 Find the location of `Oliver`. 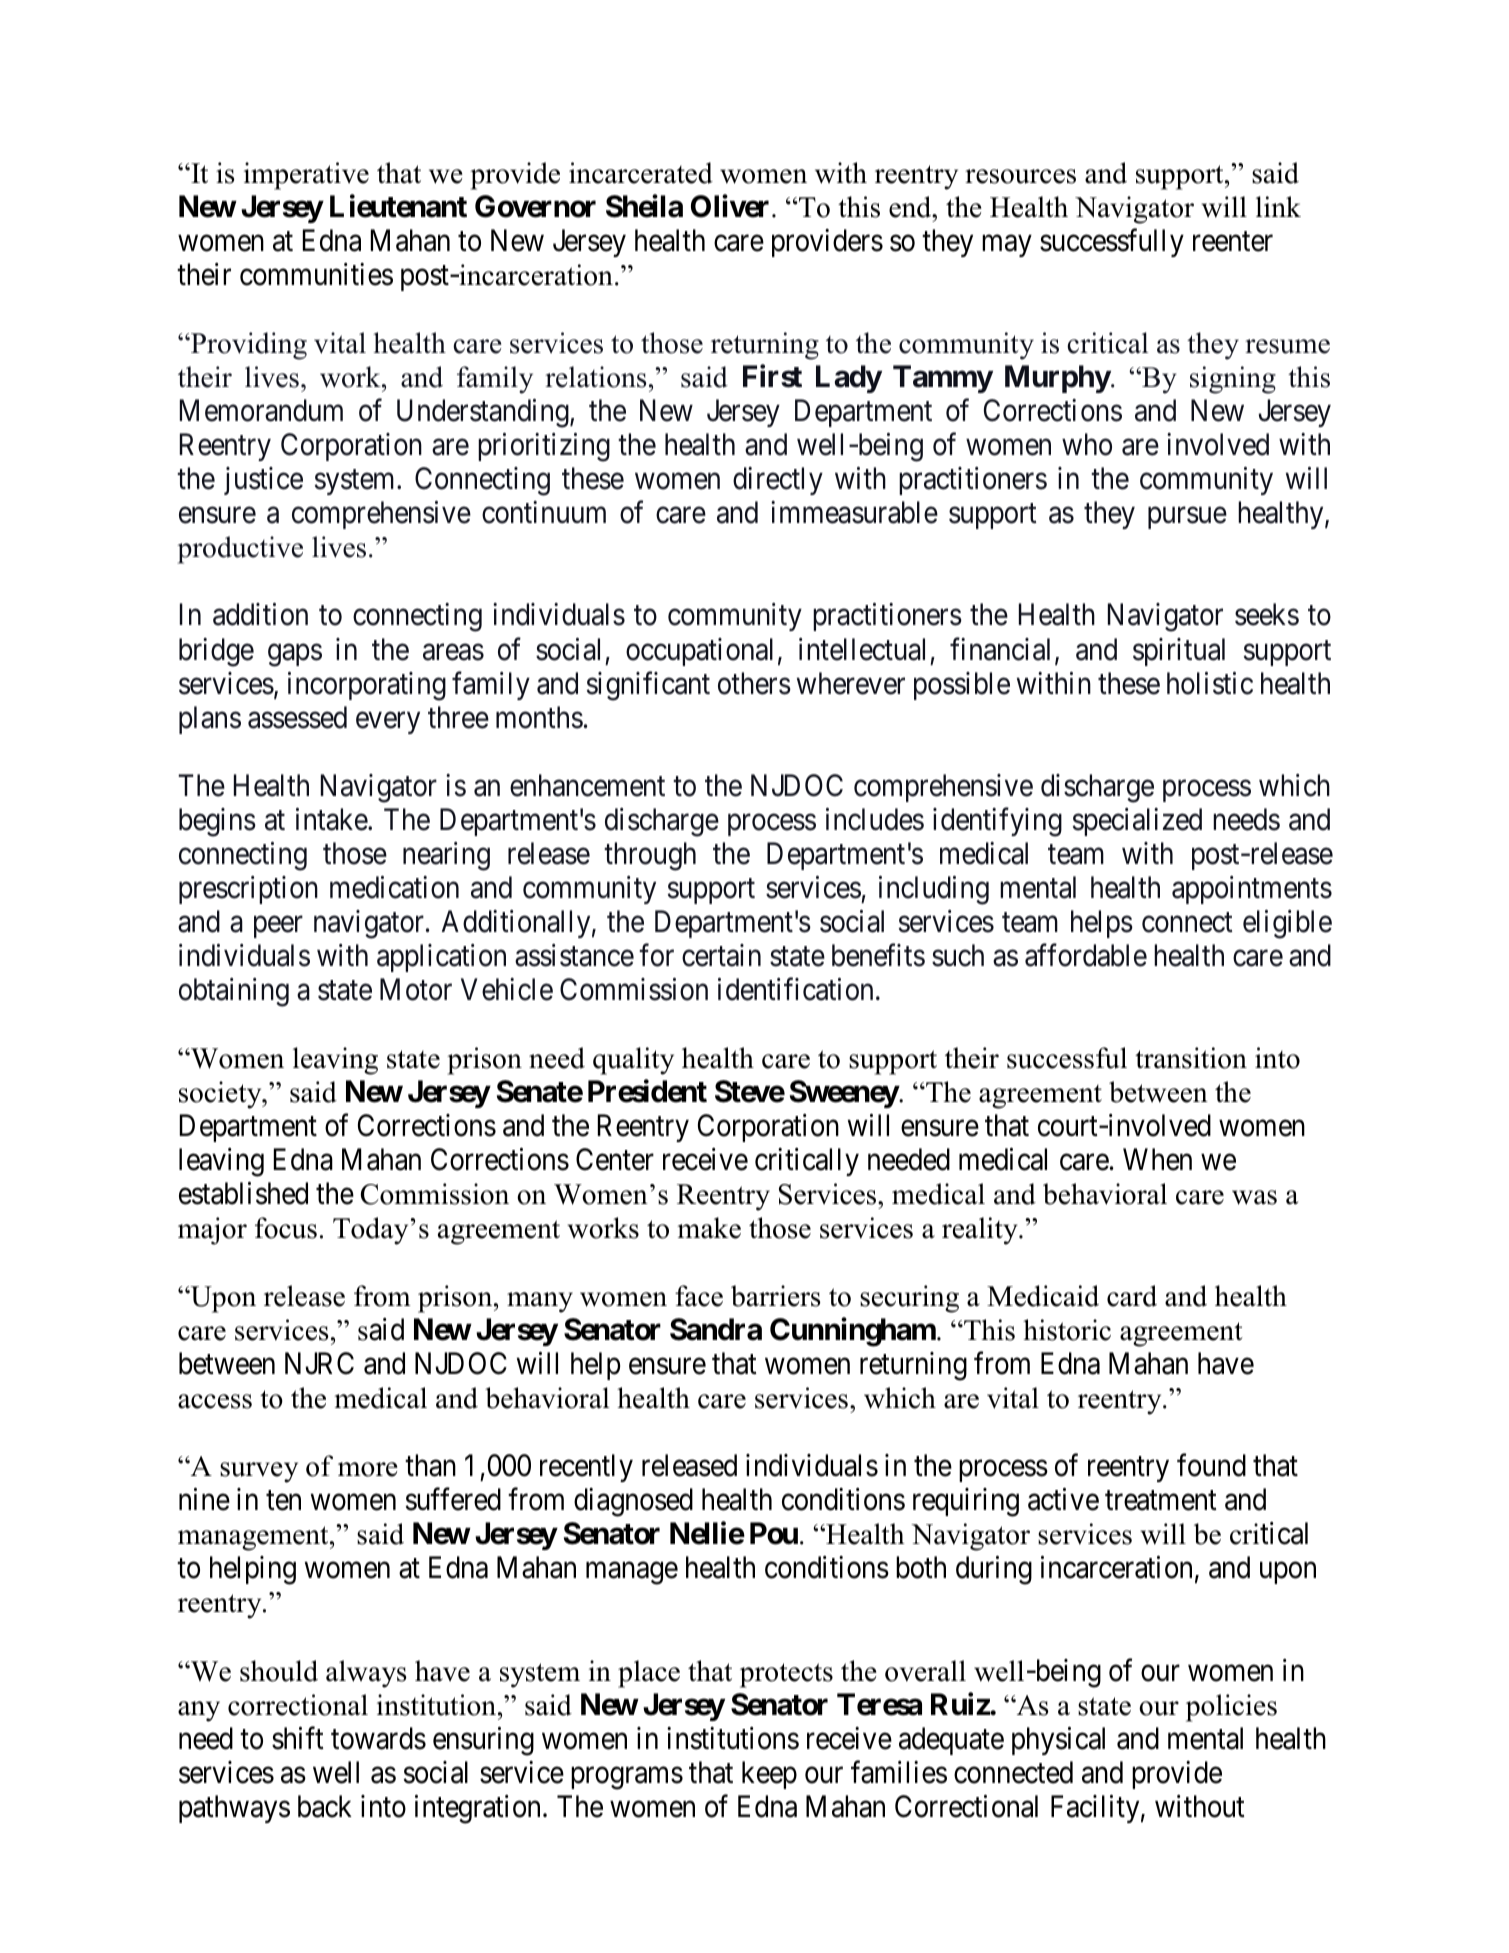

Oliver is located at coordinates (732, 206).
